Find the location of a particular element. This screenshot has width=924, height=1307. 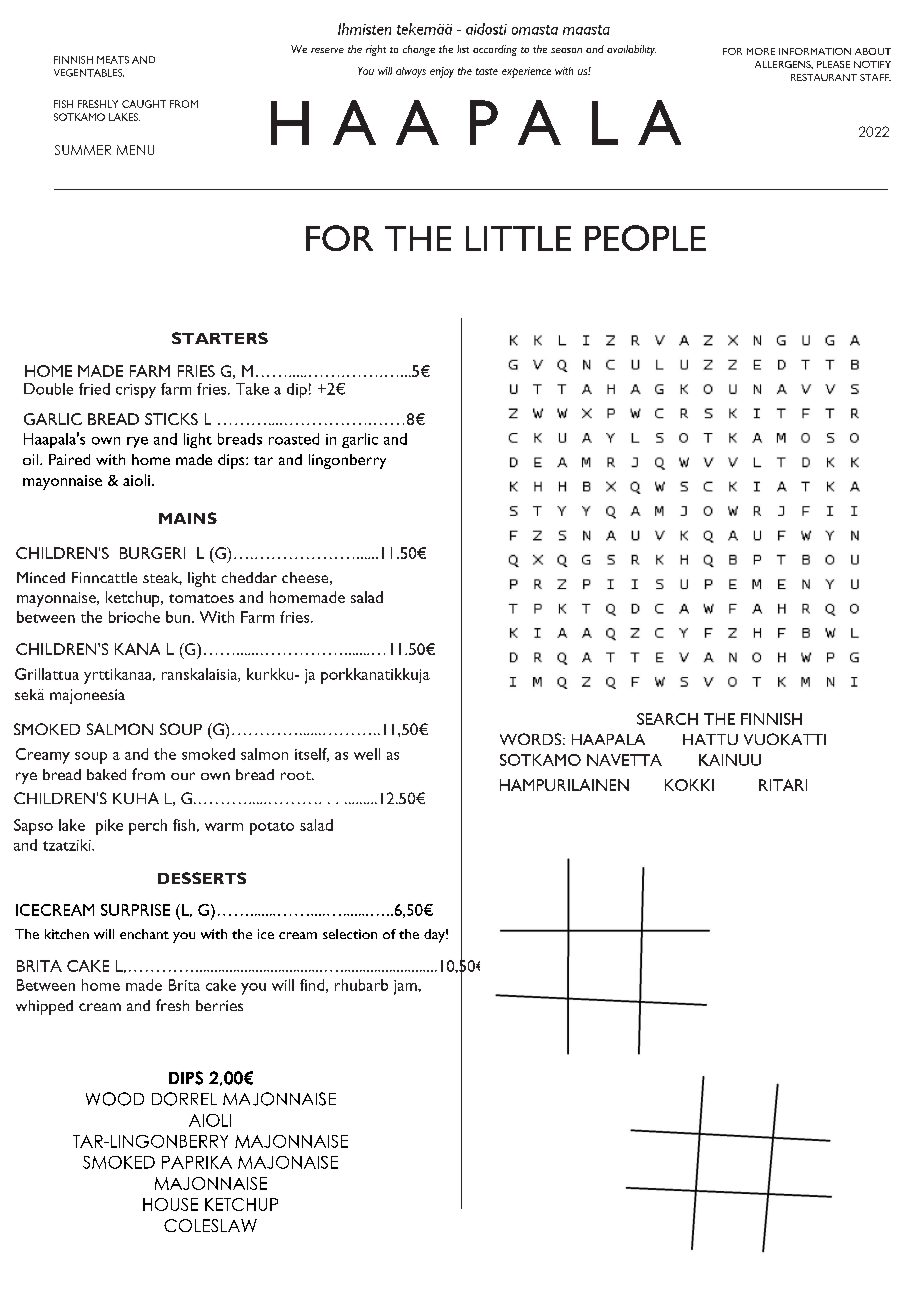

CAUGHT is located at coordinates (144, 104).
